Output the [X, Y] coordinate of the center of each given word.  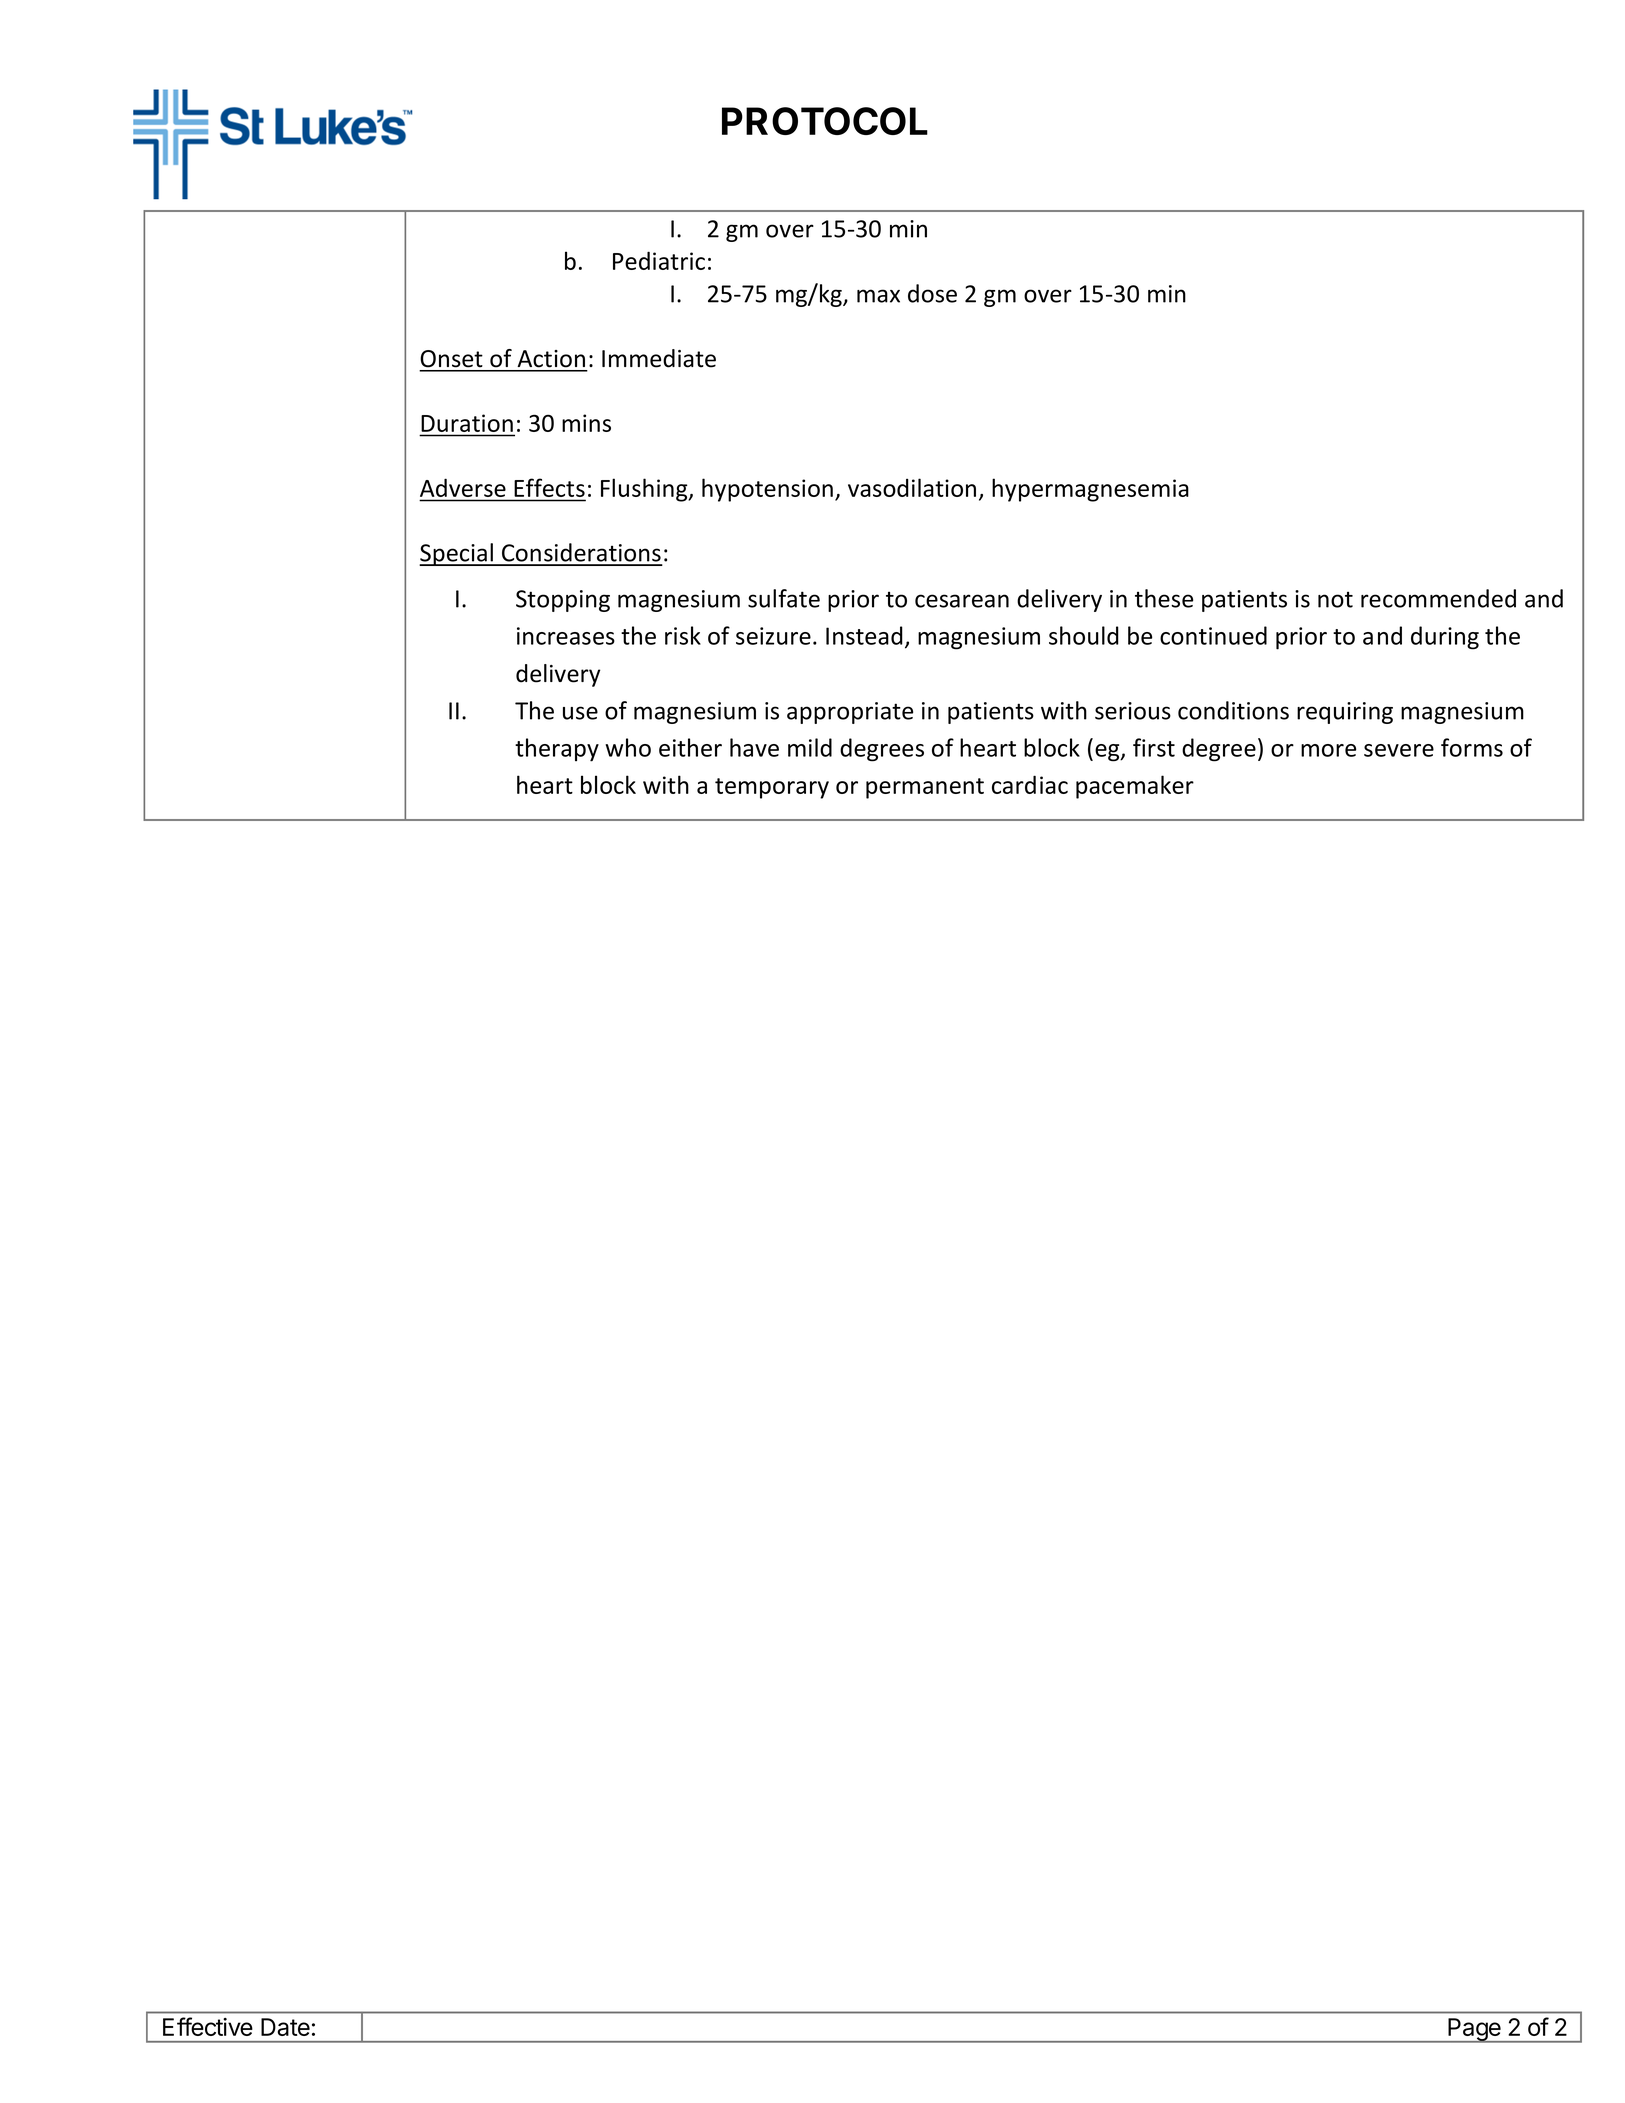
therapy [557, 750]
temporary [772, 788]
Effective [208, 2026]
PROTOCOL [825, 121]
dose [932, 293]
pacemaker [1135, 787]
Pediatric [659, 260]
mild [810, 747]
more [1328, 750]
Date [285, 2027]
